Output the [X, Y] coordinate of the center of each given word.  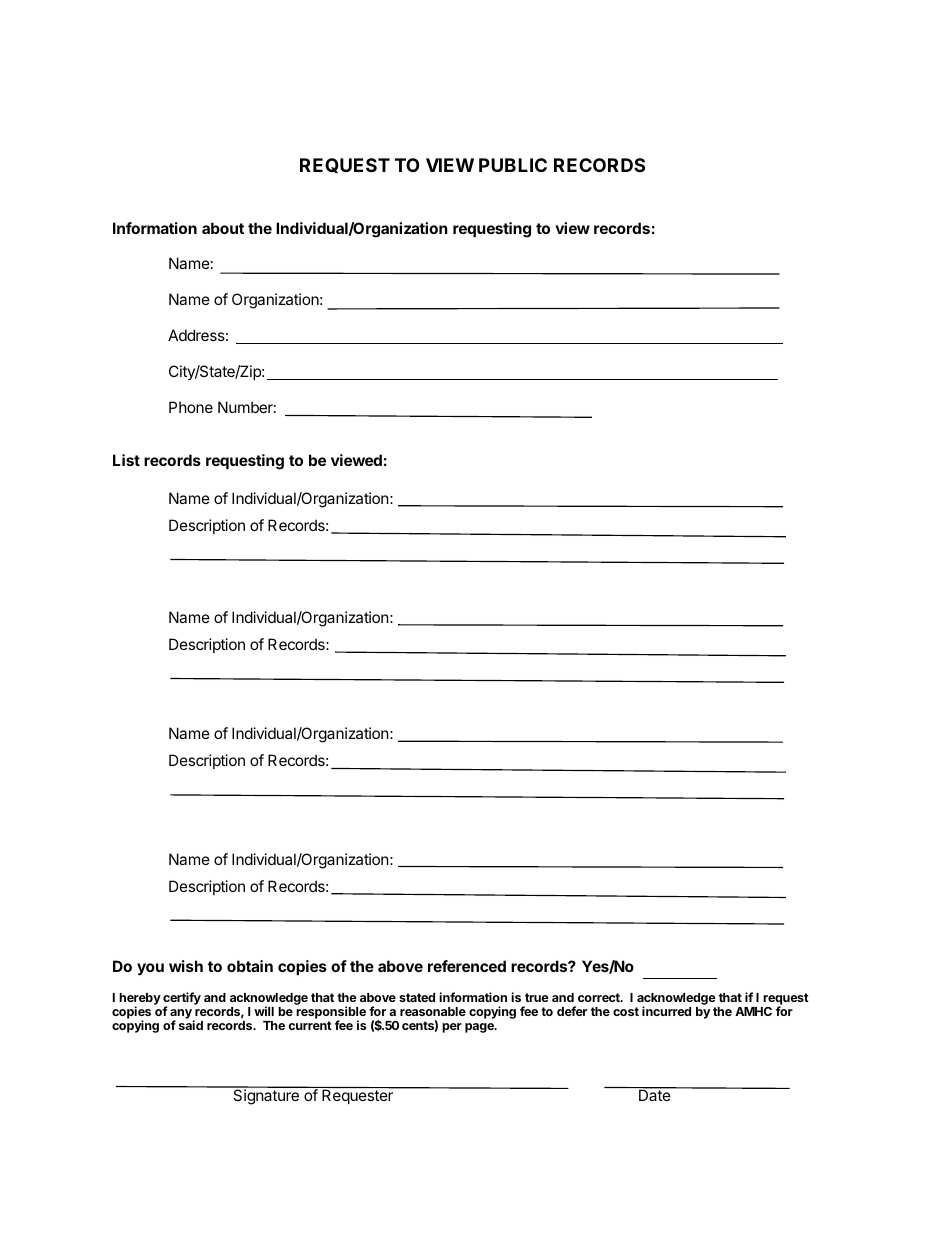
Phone [191, 407]
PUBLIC [513, 165]
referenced [467, 966]
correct [600, 997]
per [452, 1028]
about [223, 228]
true [537, 997]
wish [186, 966]
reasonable [433, 1011]
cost [626, 1011]
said [191, 1025]
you [150, 969]
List [126, 460]
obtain [250, 966]
